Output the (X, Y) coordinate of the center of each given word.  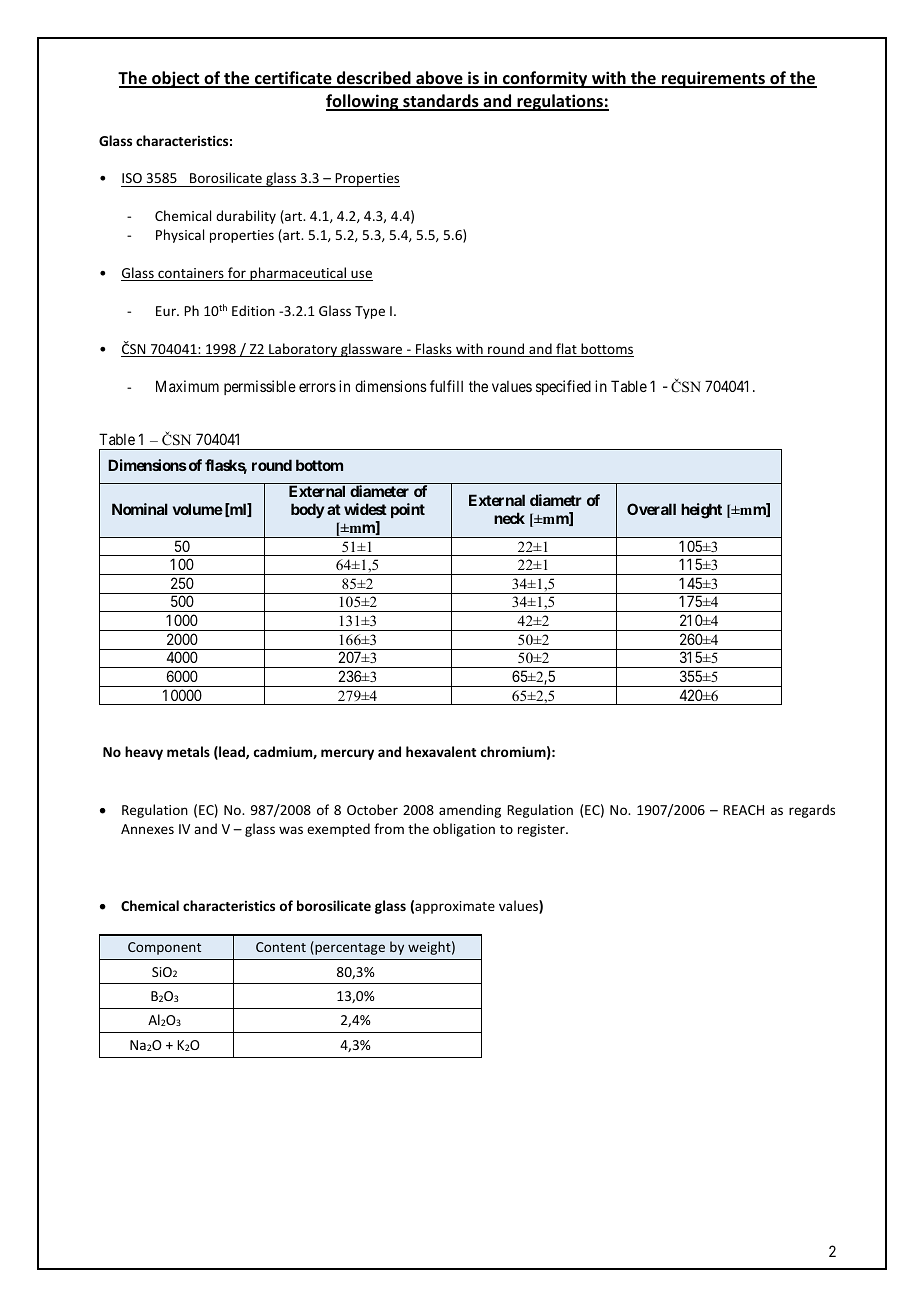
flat (566, 350)
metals (188, 751)
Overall (651, 509)
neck (509, 518)
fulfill (446, 386)
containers (191, 274)
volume (198, 509)
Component (164, 948)
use (361, 275)
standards (441, 102)
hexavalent (441, 751)
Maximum (187, 386)
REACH (743, 810)
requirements (713, 79)
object (176, 79)
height (701, 511)
